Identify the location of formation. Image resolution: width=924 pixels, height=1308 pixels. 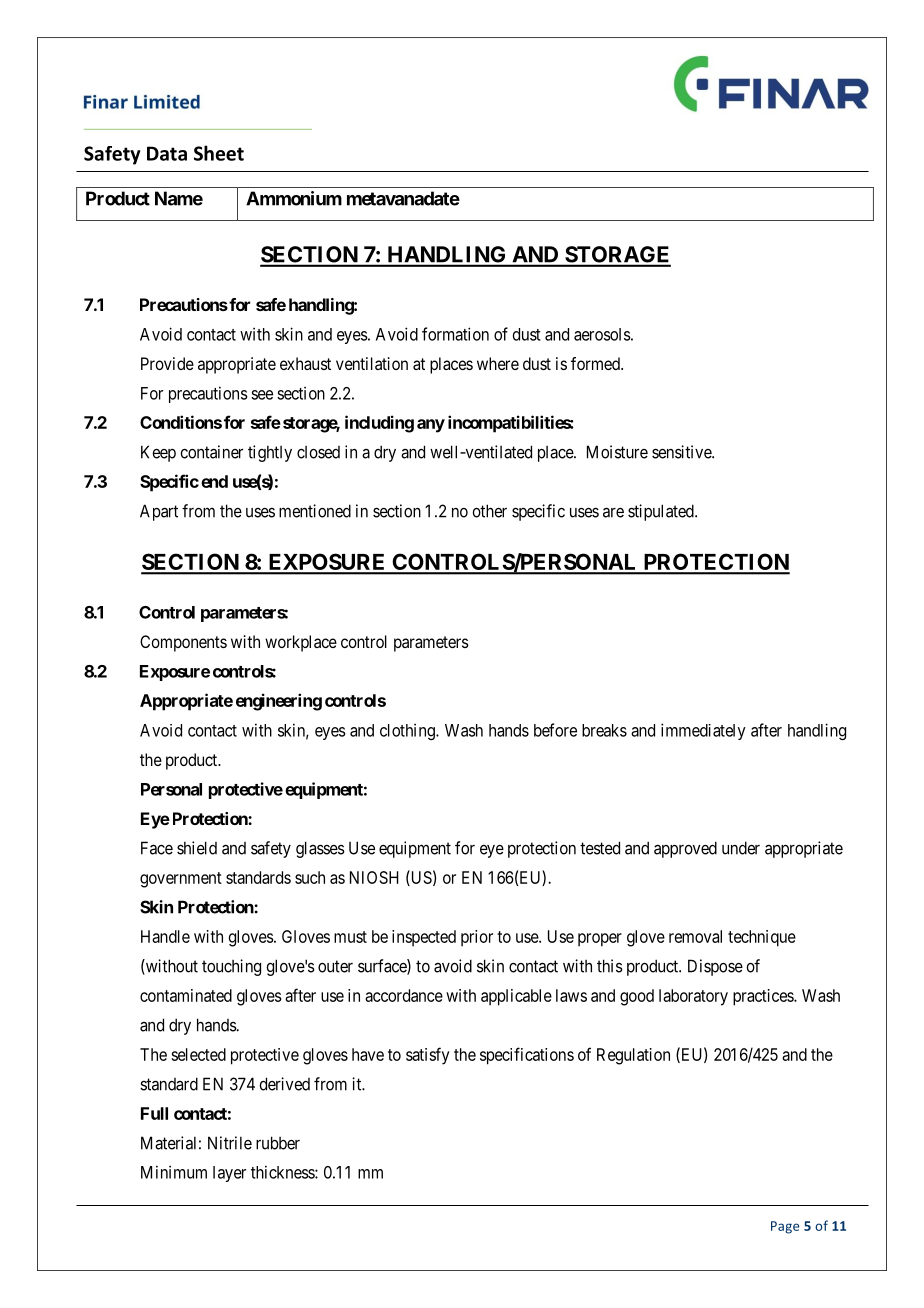
(455, 334).
